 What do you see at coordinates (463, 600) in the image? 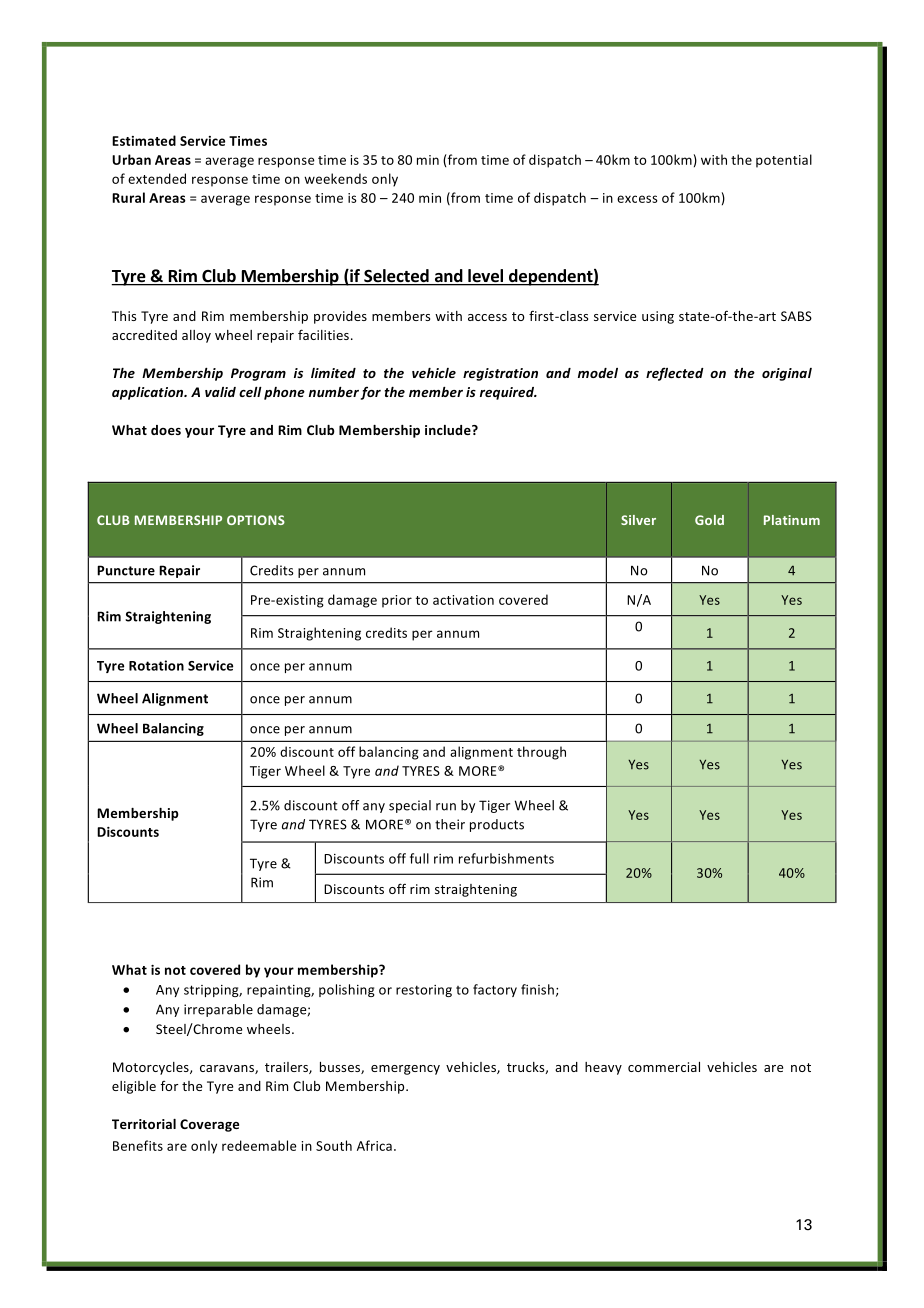
I see `activation` at bounding box center [463, 600].
